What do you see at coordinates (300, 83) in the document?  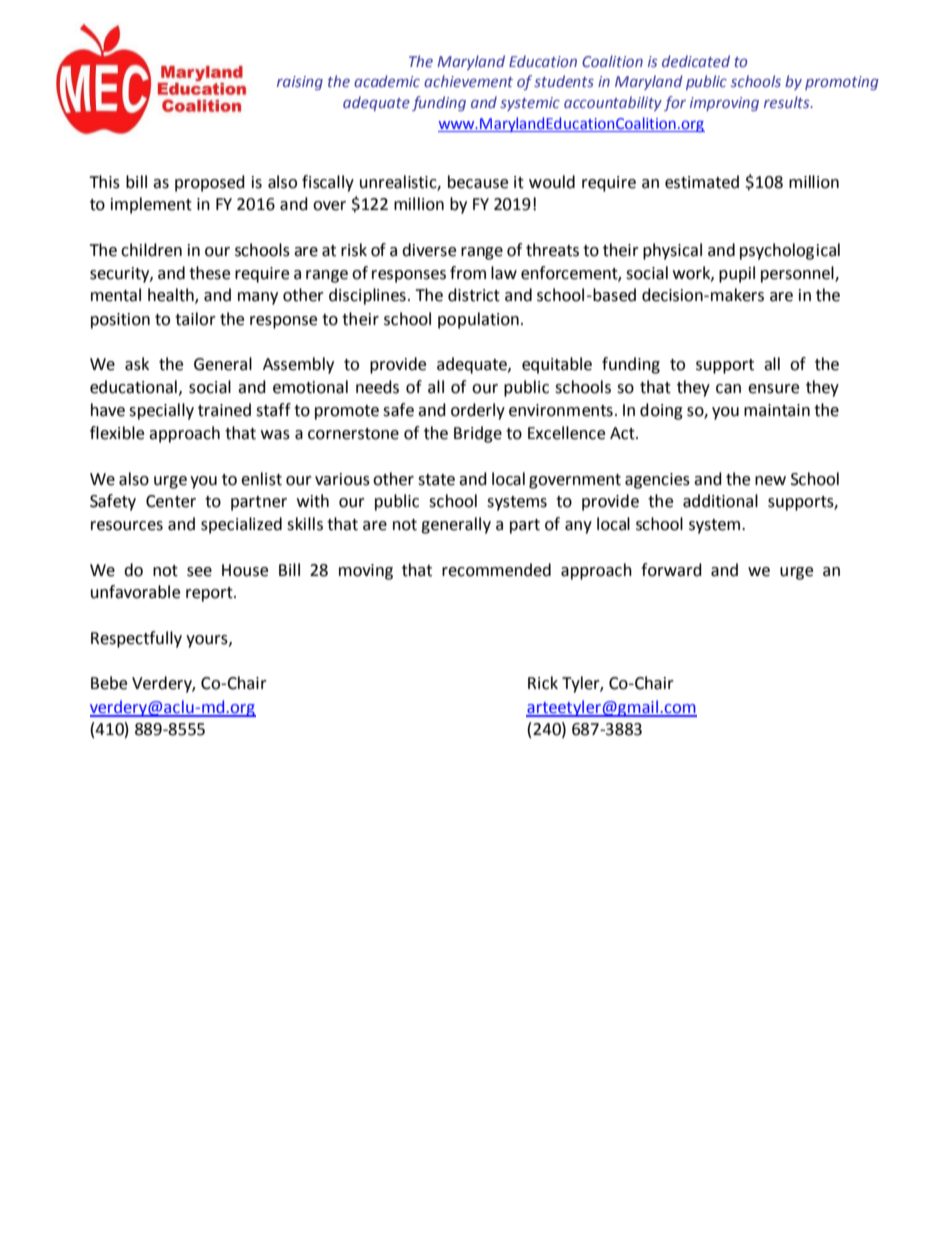 I see `raising` at bounding box center [300, 83].
